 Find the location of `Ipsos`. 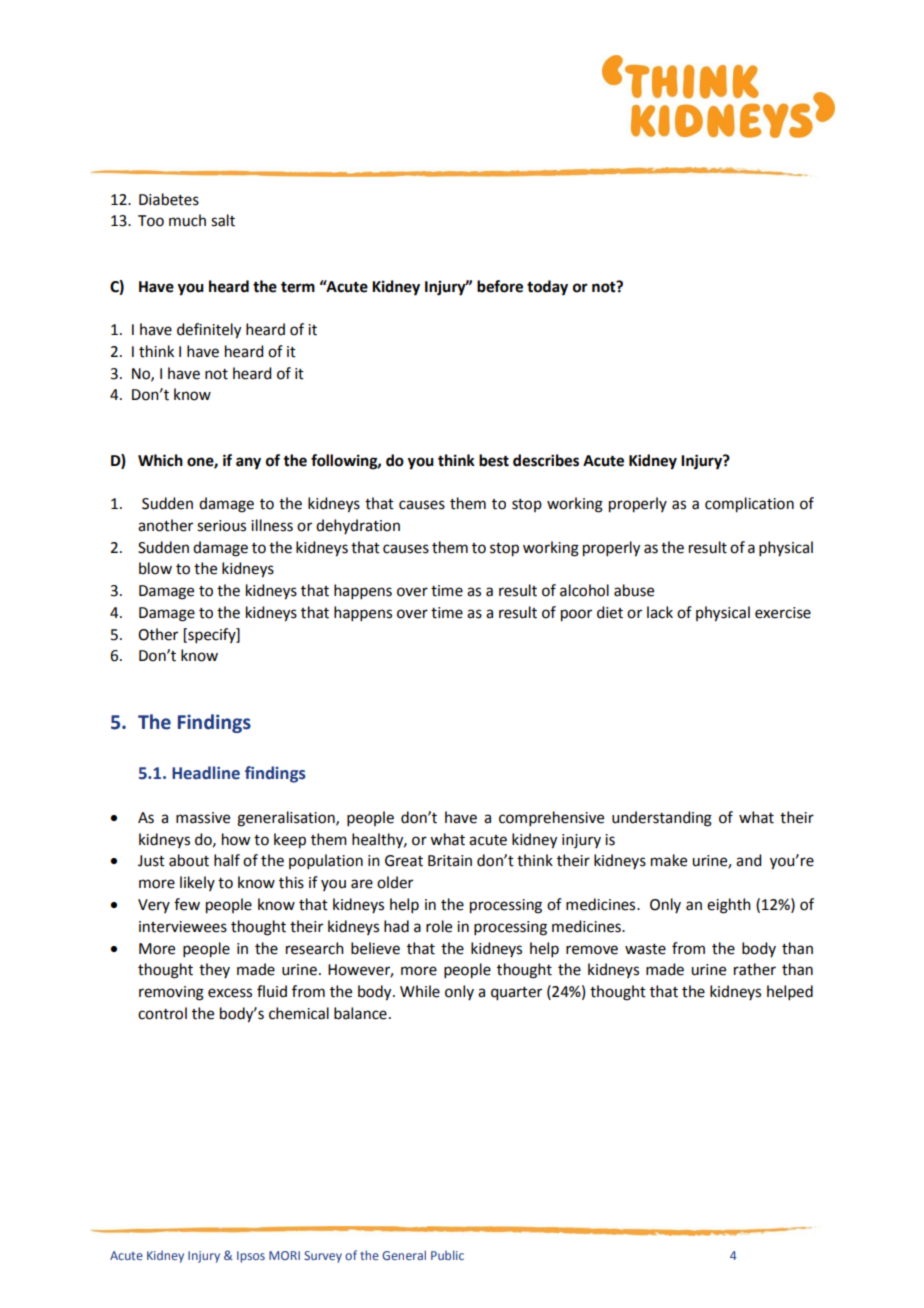

Ipsos is located at coordinates (251, 1257).
